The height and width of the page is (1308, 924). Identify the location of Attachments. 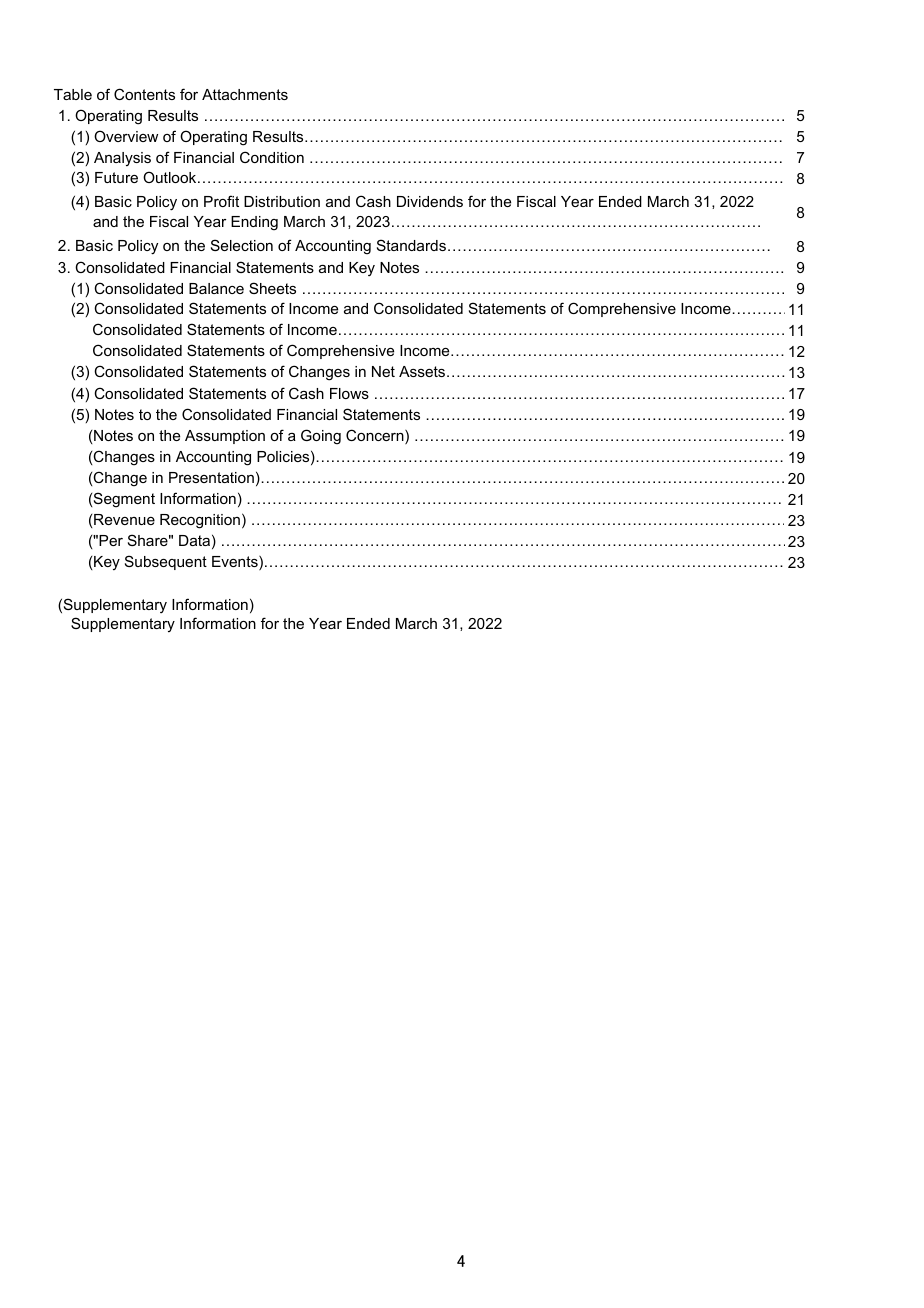
(245, 94).
